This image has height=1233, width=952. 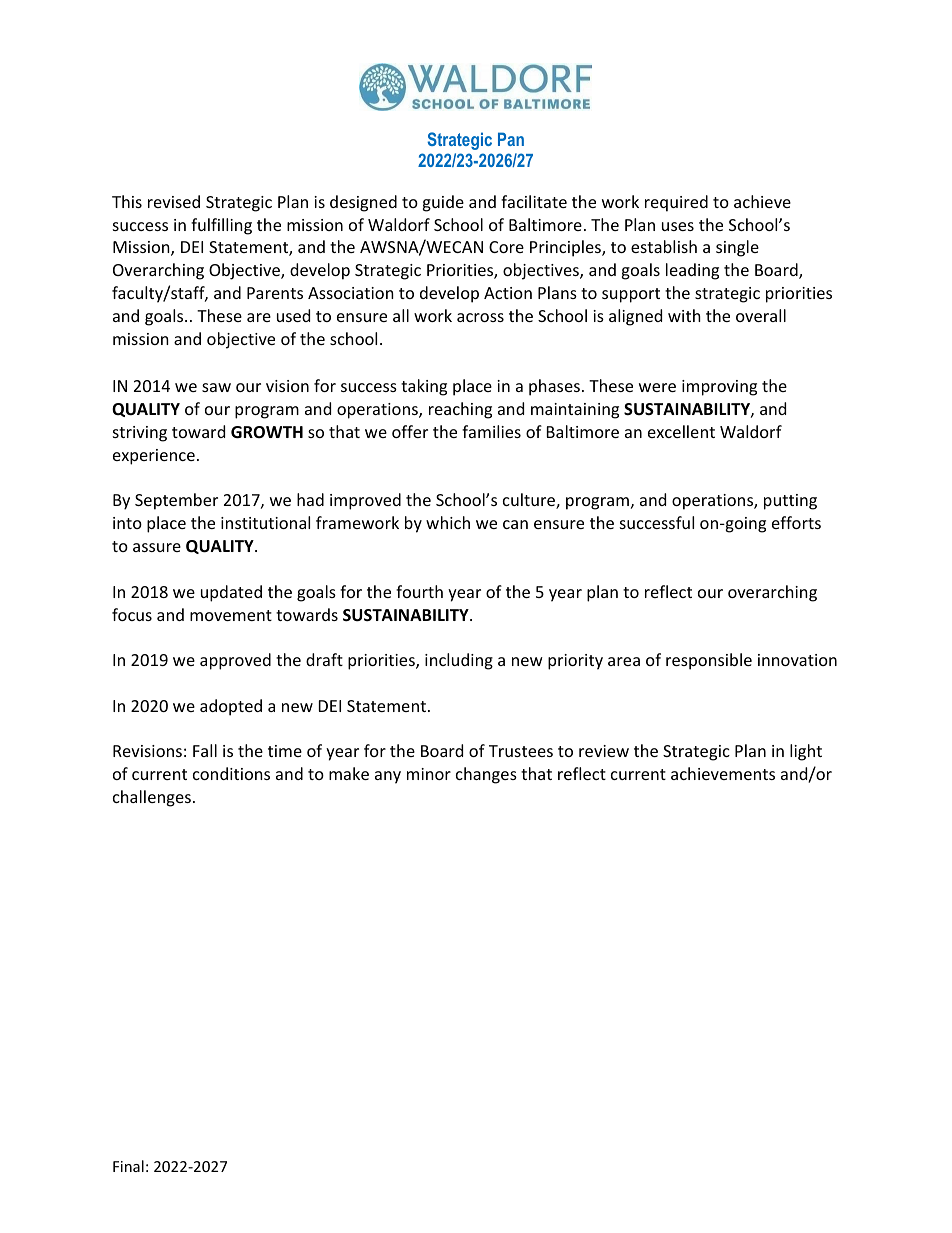 I want to click on conditions, so click(x=231, y=773).
